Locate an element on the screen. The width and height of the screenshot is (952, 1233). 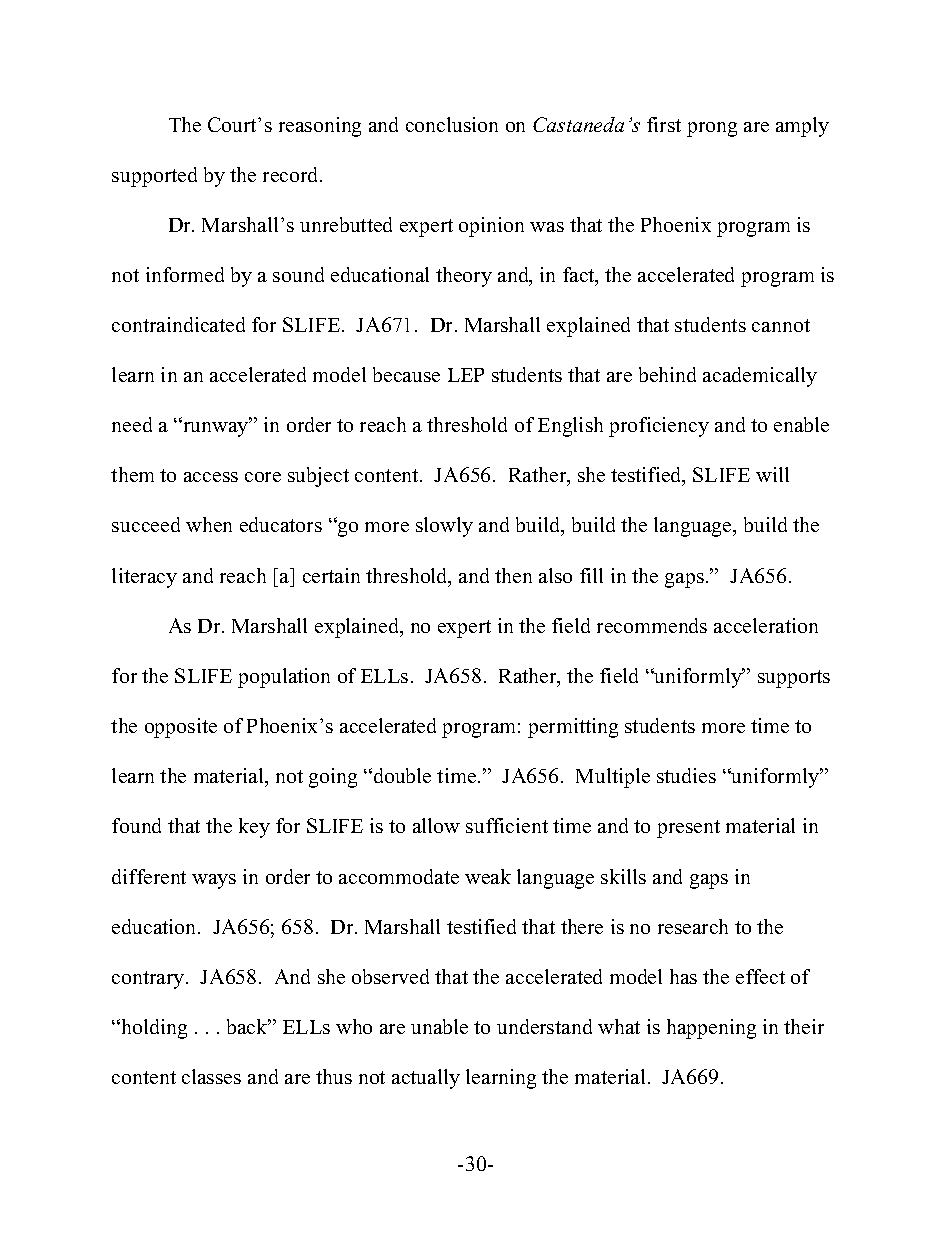
classes is located at coordinates (211, 1076).
